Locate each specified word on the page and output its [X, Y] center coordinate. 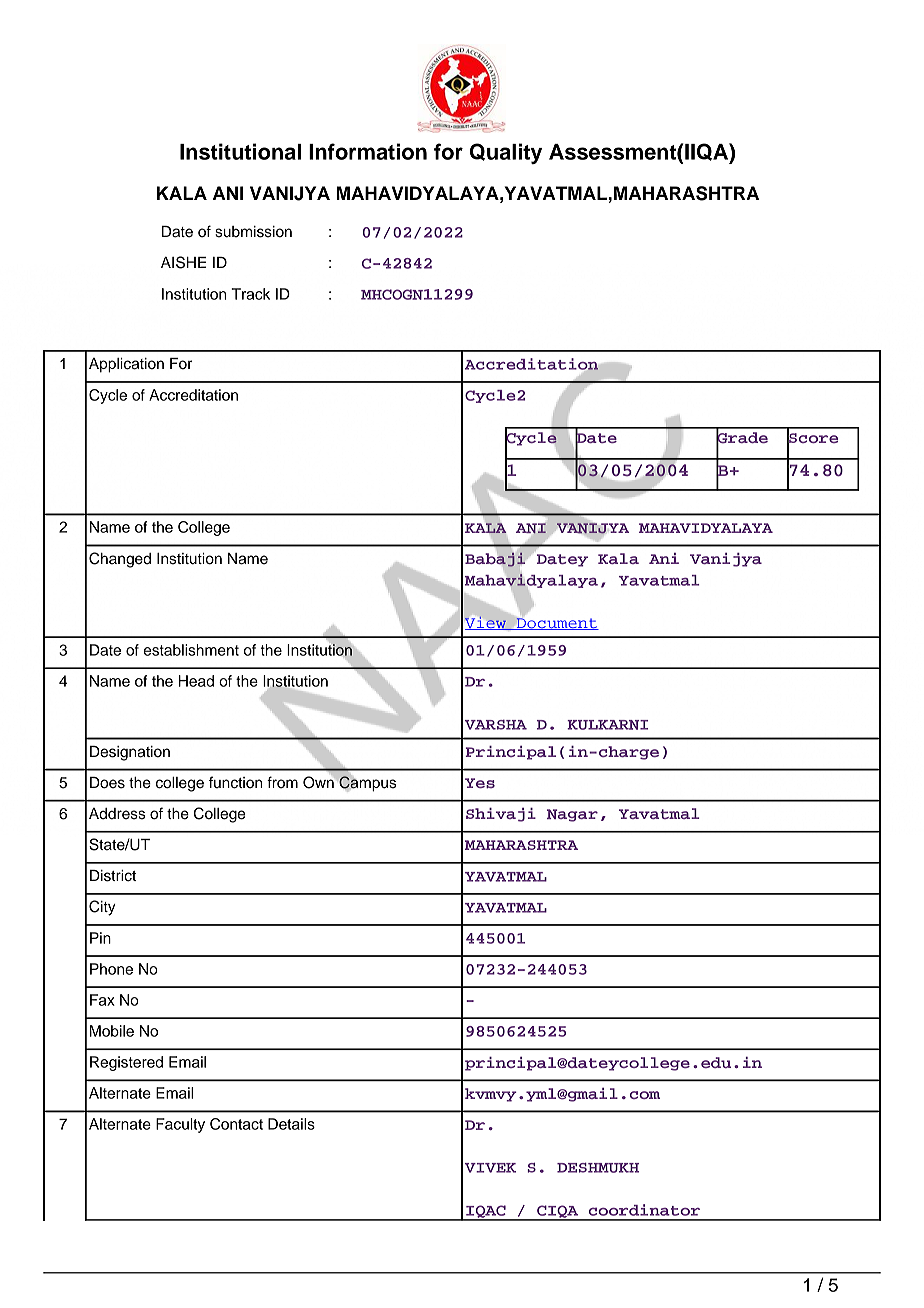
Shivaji [501, 815]
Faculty [180, 1125]
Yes [480, 783]
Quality [506, 153]
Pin [100, 938]
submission [253, 232]
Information [368, 151]
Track [250, 294]
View [486, 623]
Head [196, 681]
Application [126, 365]
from [282, 782]
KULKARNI [607, 725]
